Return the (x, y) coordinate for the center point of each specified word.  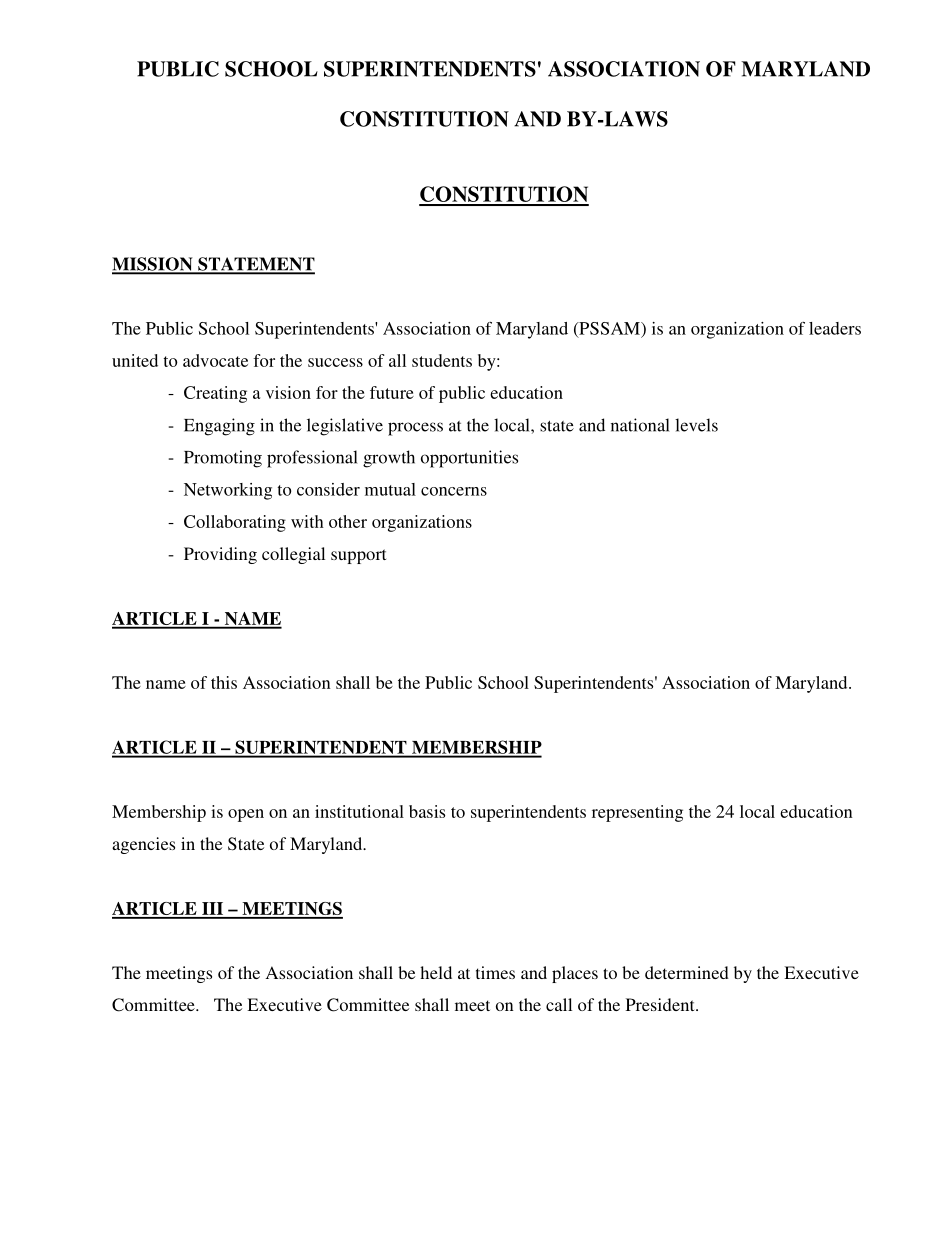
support (358, 556)
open (246, 815)
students (442, 360)
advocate (215, 360)
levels (696, 425)
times (495, 972)
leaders (835, 328)
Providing (220, 555)
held (436, 972)
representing (637, 813)
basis (427, 811)
